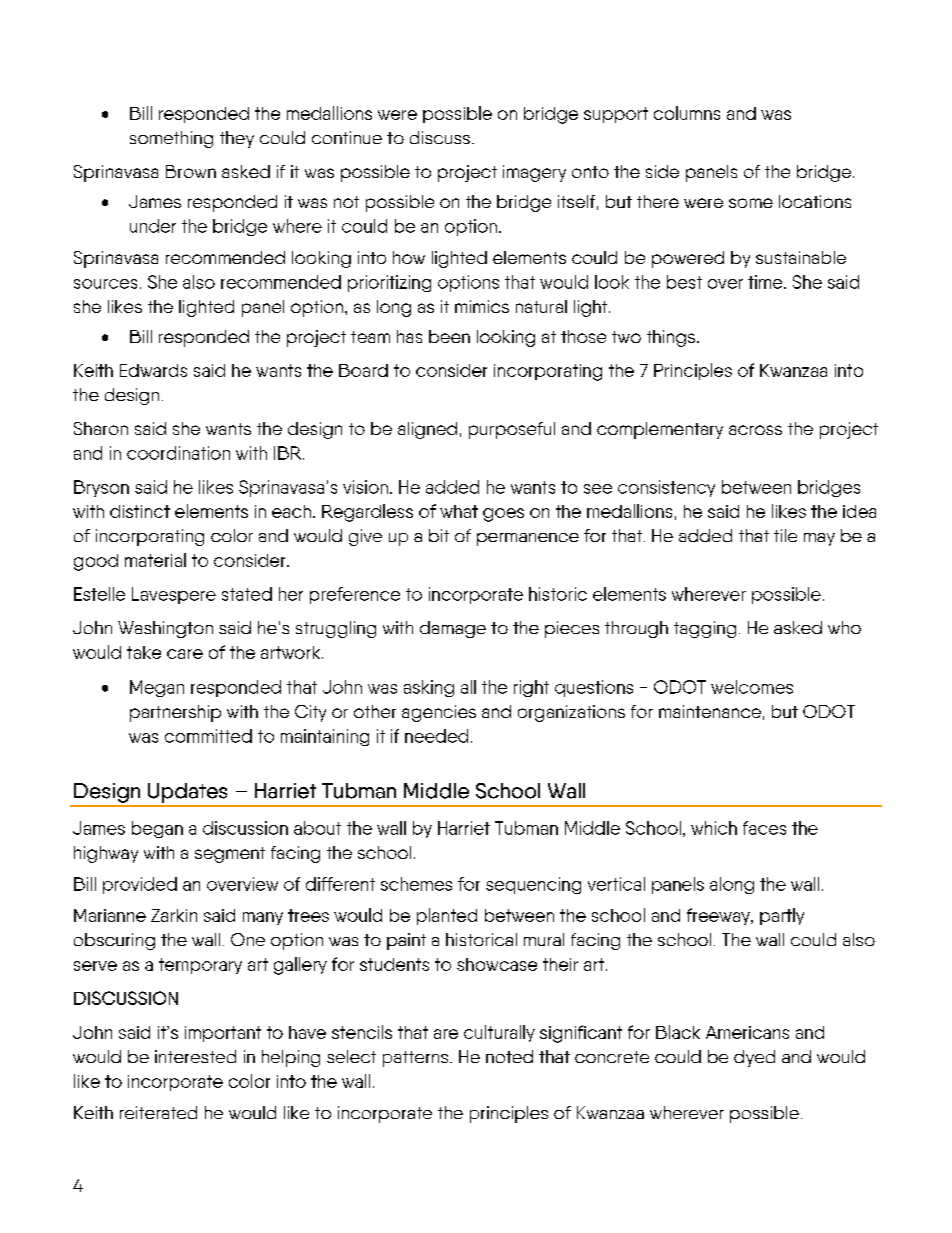  Describe the element at coordinates (153, 370) in the document. I see `Edwards` at that location.
